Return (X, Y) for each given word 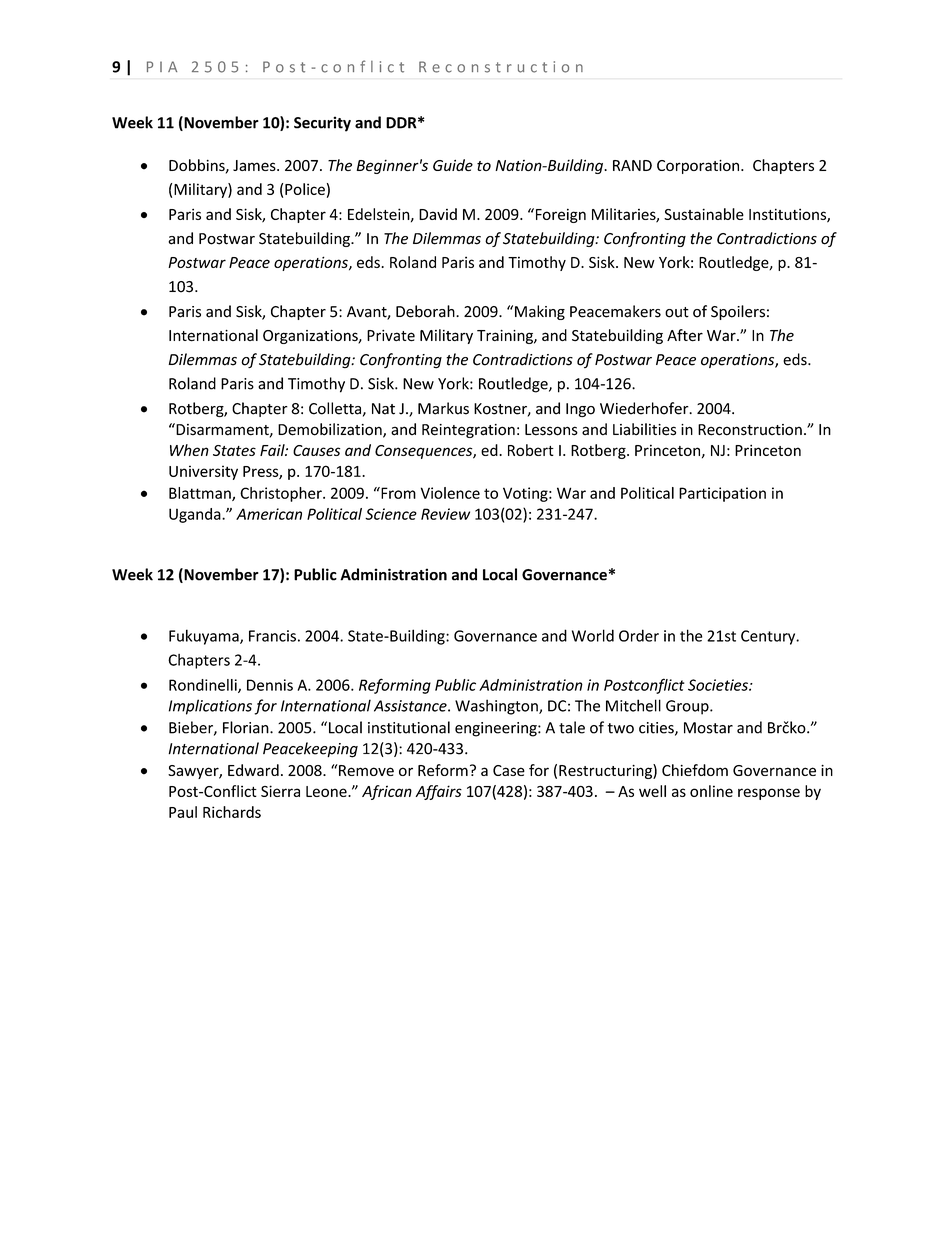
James (255, 165)
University (203, 472)
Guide (453, 165)
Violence (450, 493)
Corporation (698, 167)
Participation (722, 494)
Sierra (280, 791)
